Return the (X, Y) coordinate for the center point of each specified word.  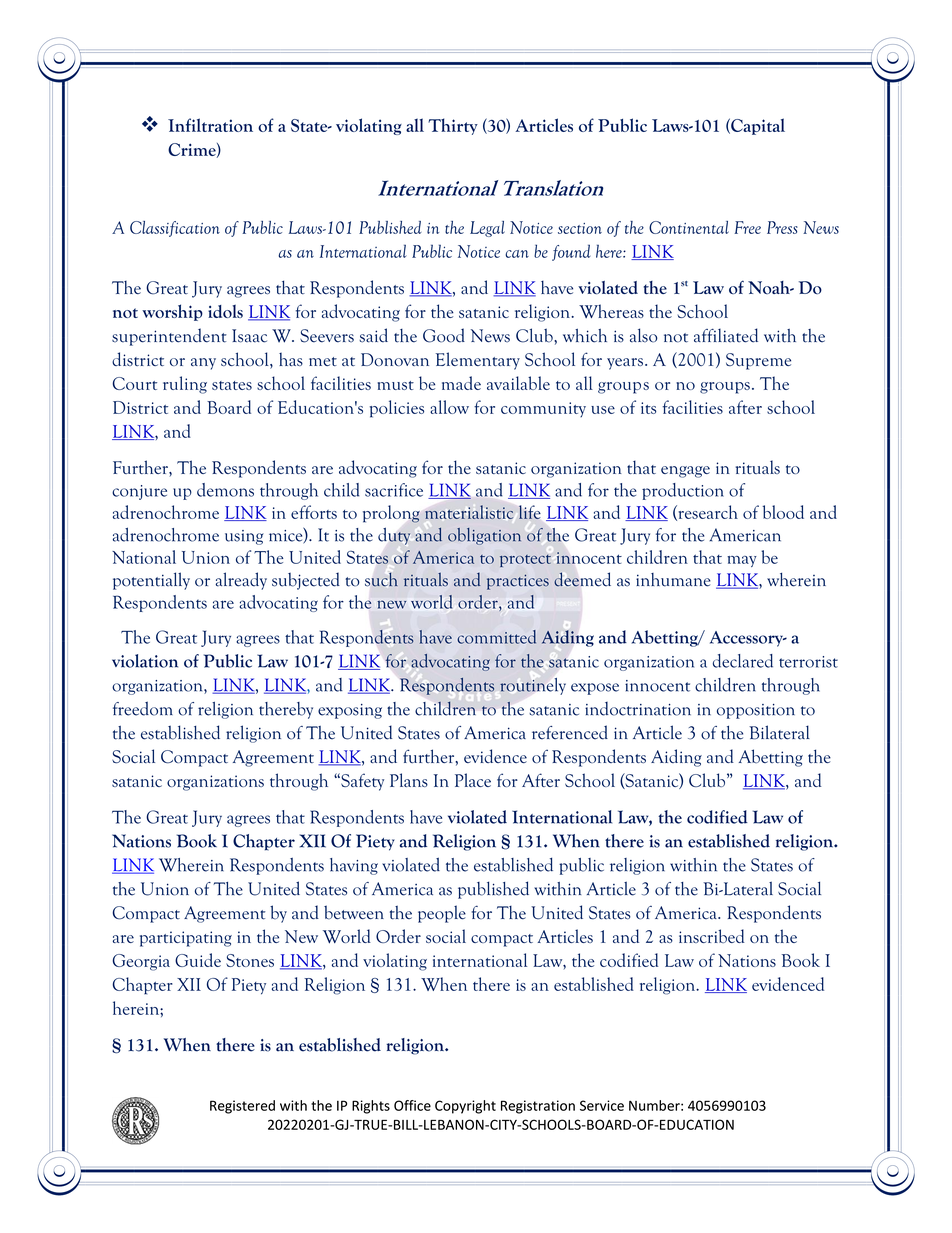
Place (473, 780)
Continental (689, 227)
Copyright (465, 1107)
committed (496, 637)
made (461, 383)
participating (186, 939)
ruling (185, 385)
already (241, 581)
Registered (242, 1107)
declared (743, 661)
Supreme (758, 361)
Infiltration (210, 125)
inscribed (712, 936)
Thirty (453, 126)
